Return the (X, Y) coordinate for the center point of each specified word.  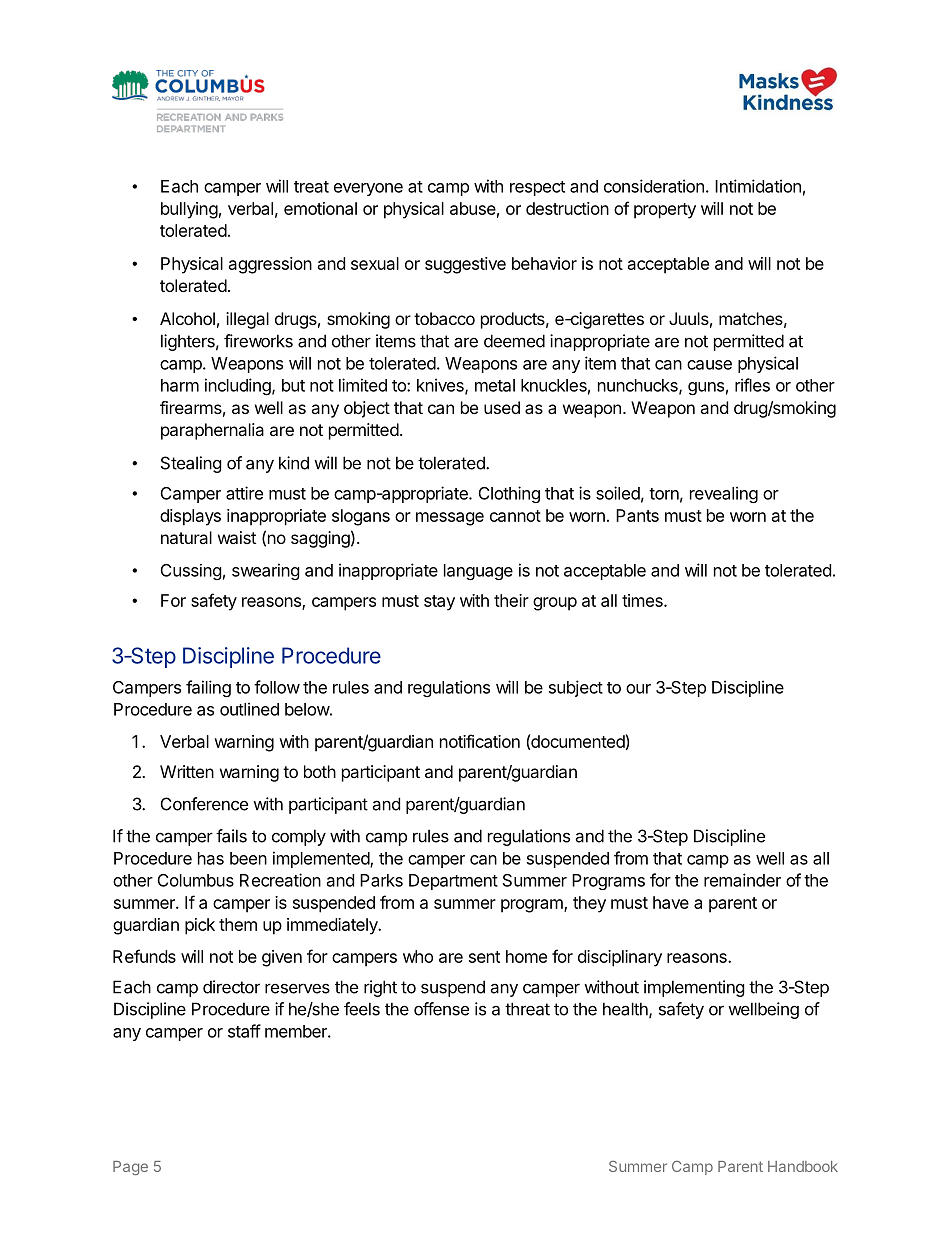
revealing (724, 494)
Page (130, 1168)
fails (231, 836)
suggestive (465, 265)
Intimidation (758, 186)
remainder (742, 880)
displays (190, 517)
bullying (189, 210)
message (450, 519)
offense (441, 1009)
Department (453, 882)
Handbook (803, 1166)
